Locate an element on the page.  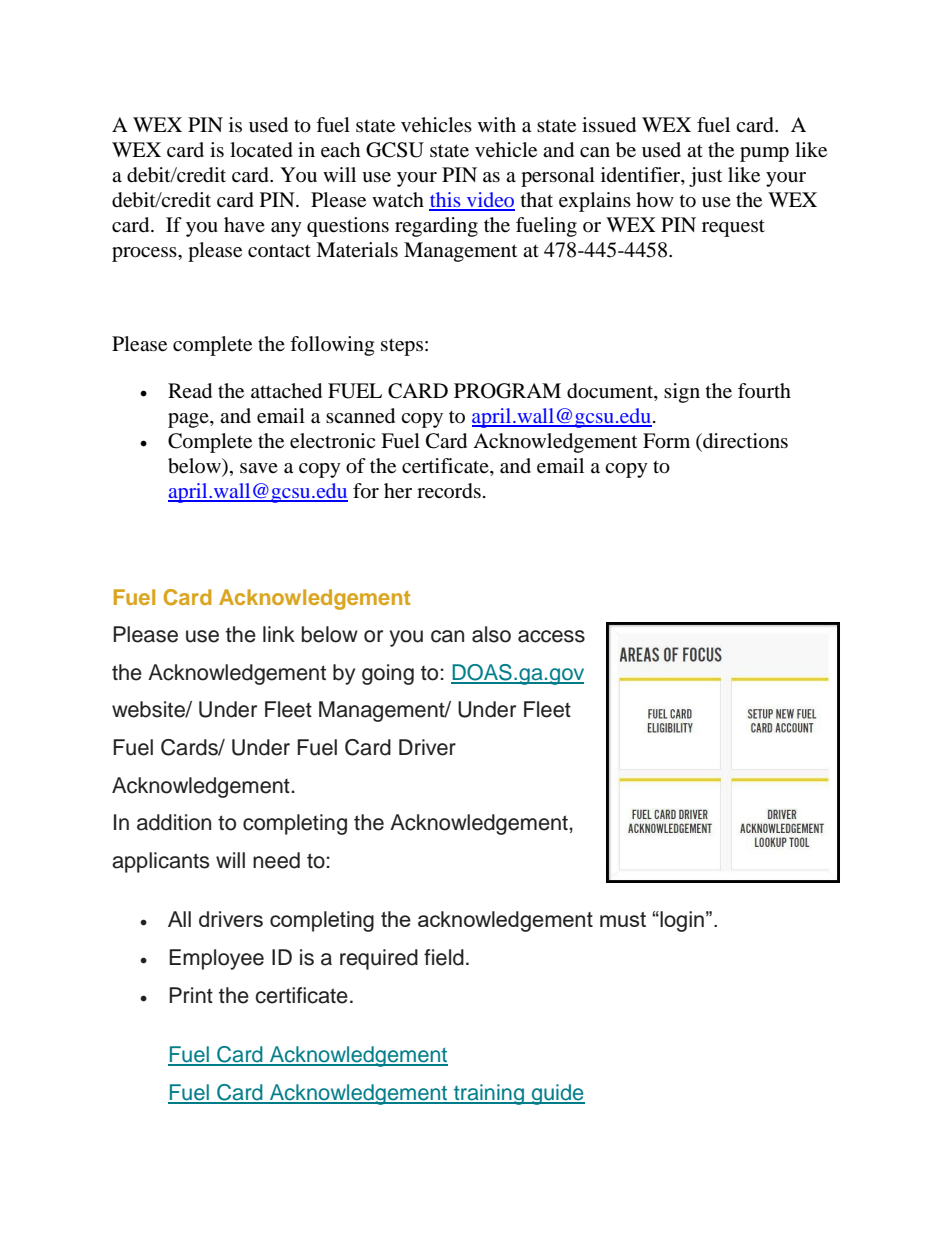
link is located at coordinates (279, 634).
